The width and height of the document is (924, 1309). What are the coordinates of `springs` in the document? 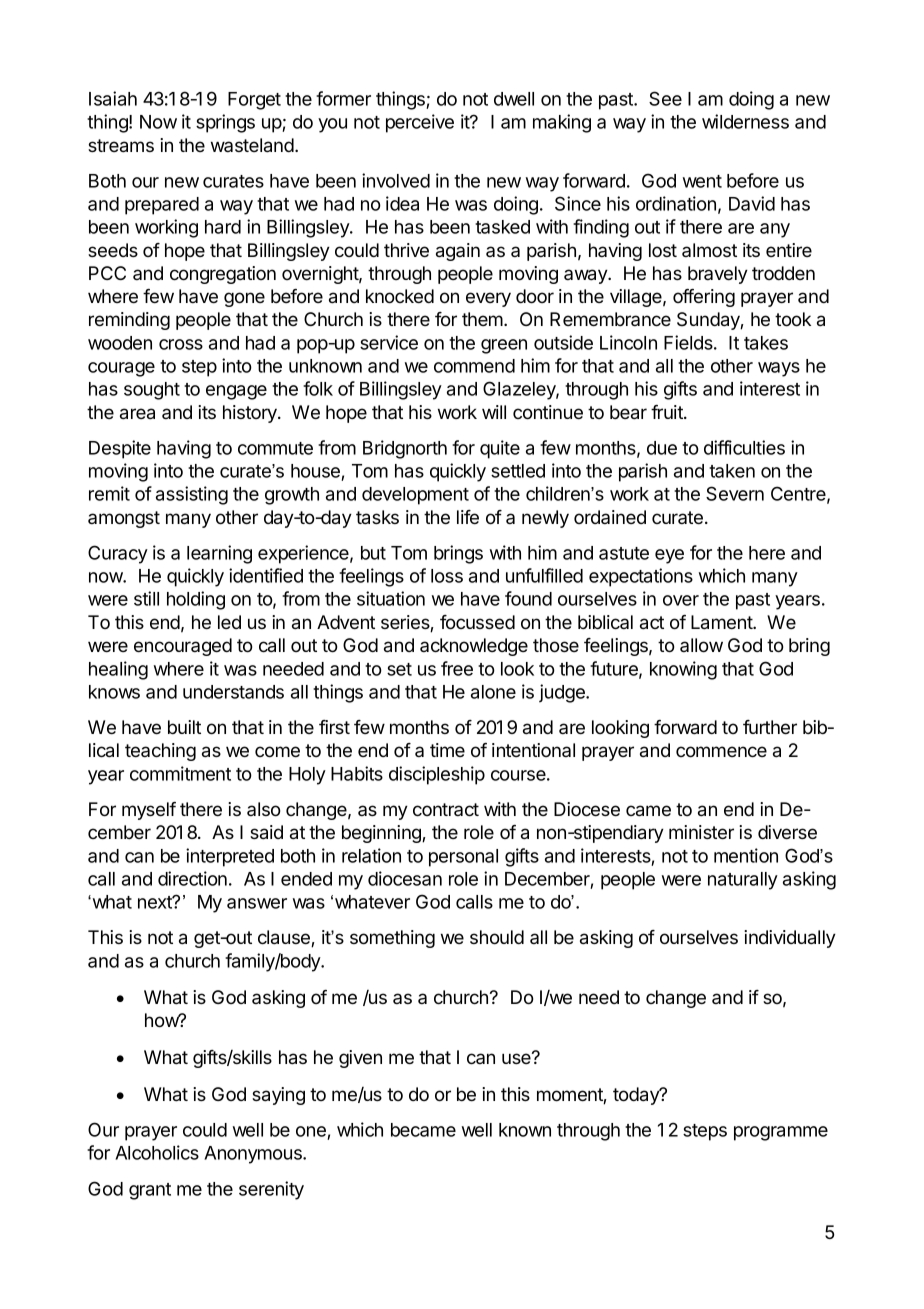 It's located at (225, 123).
